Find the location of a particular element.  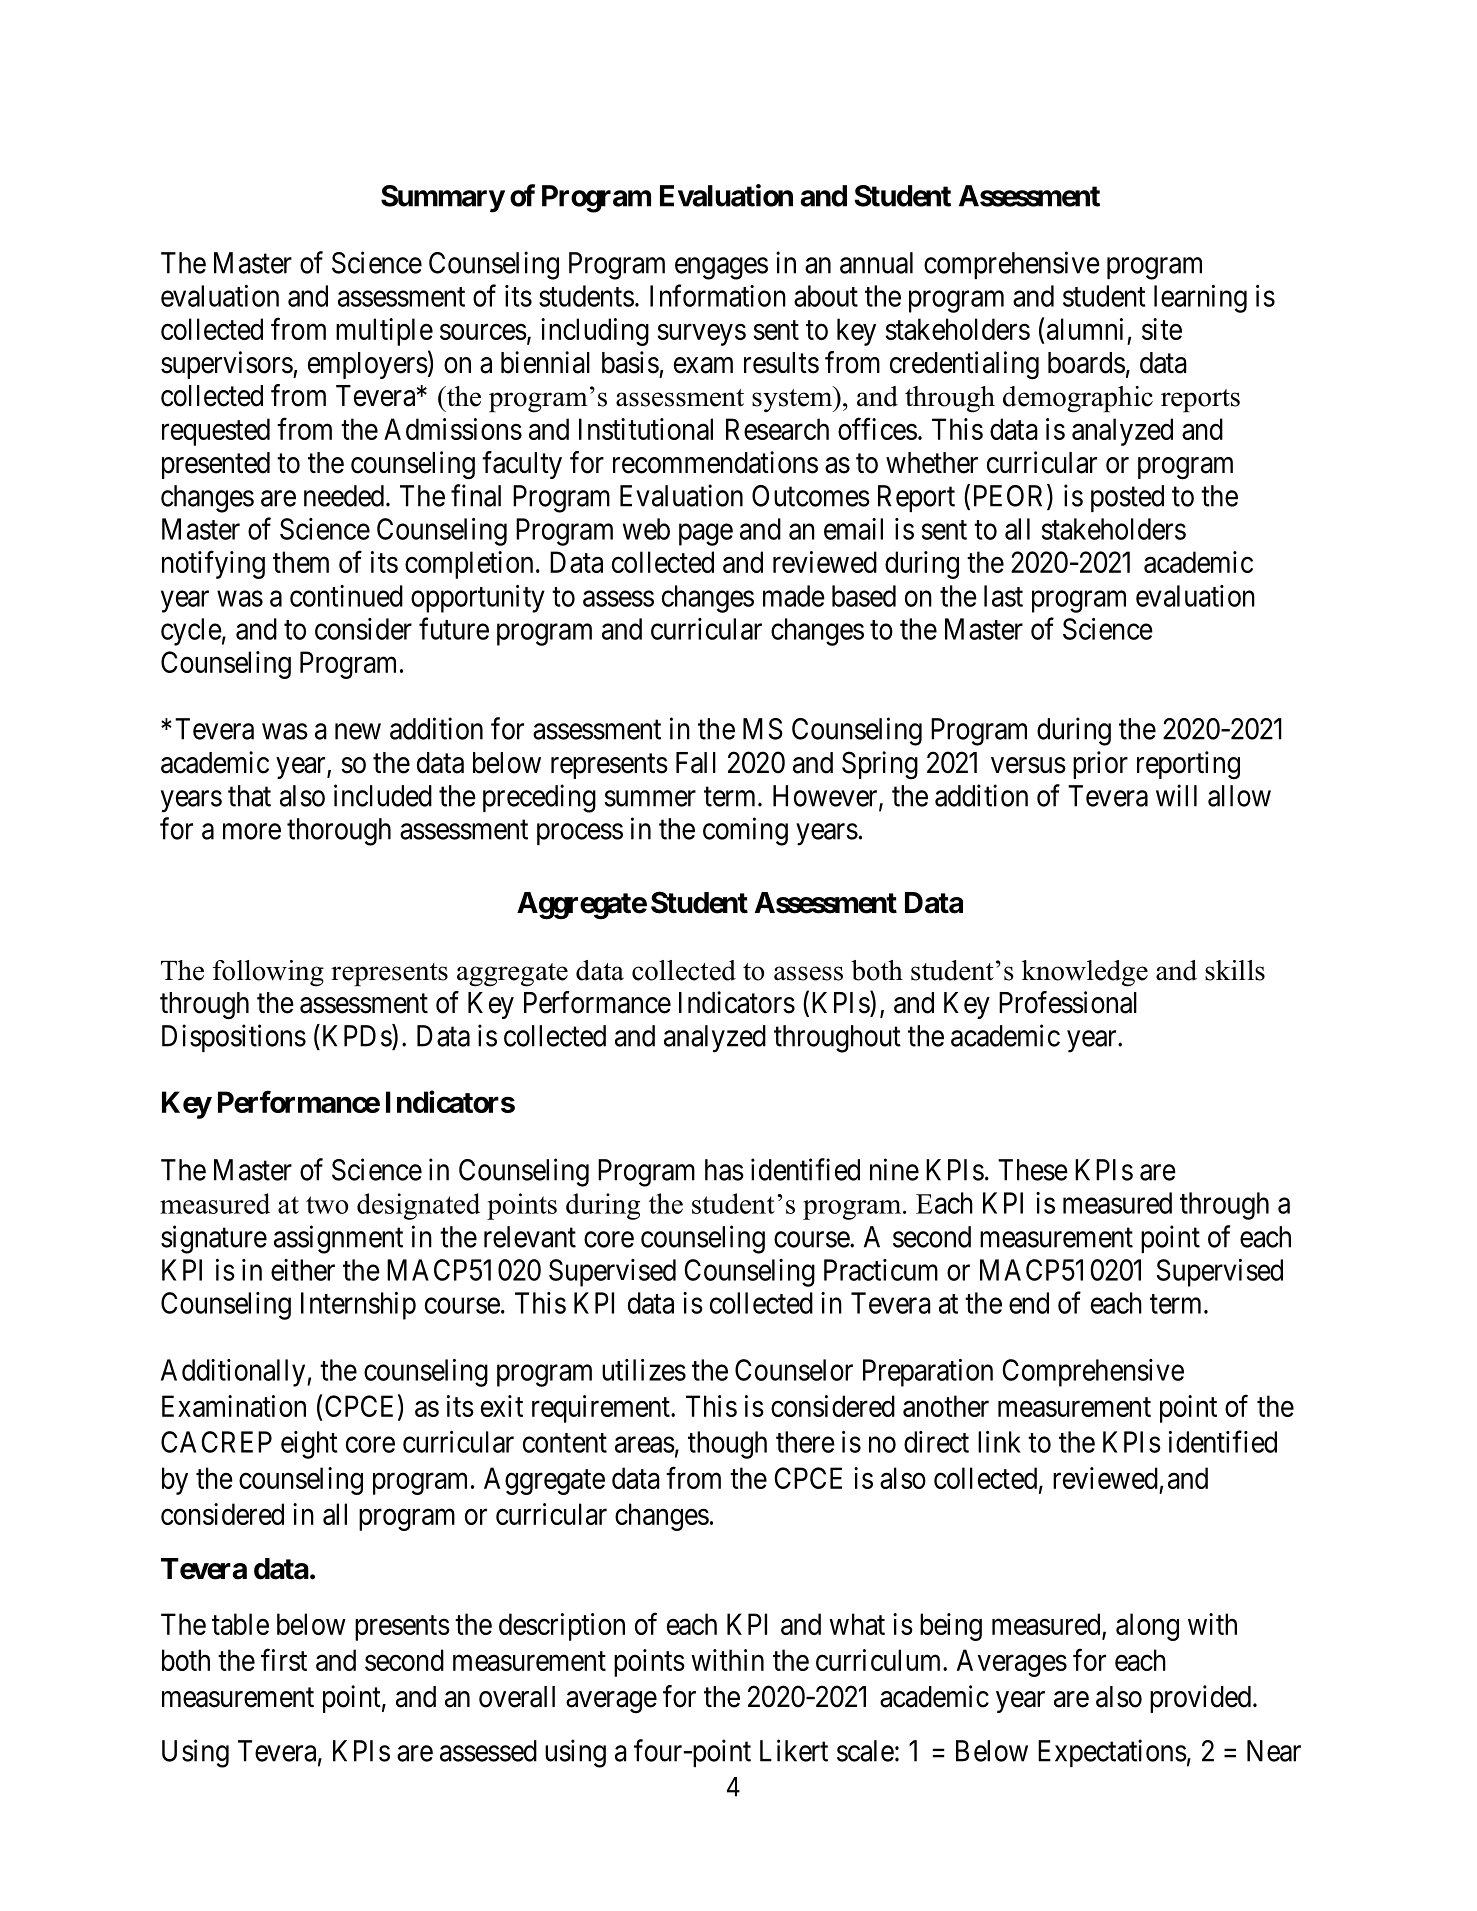

knowledge is located at coordinates (1085, 973).
